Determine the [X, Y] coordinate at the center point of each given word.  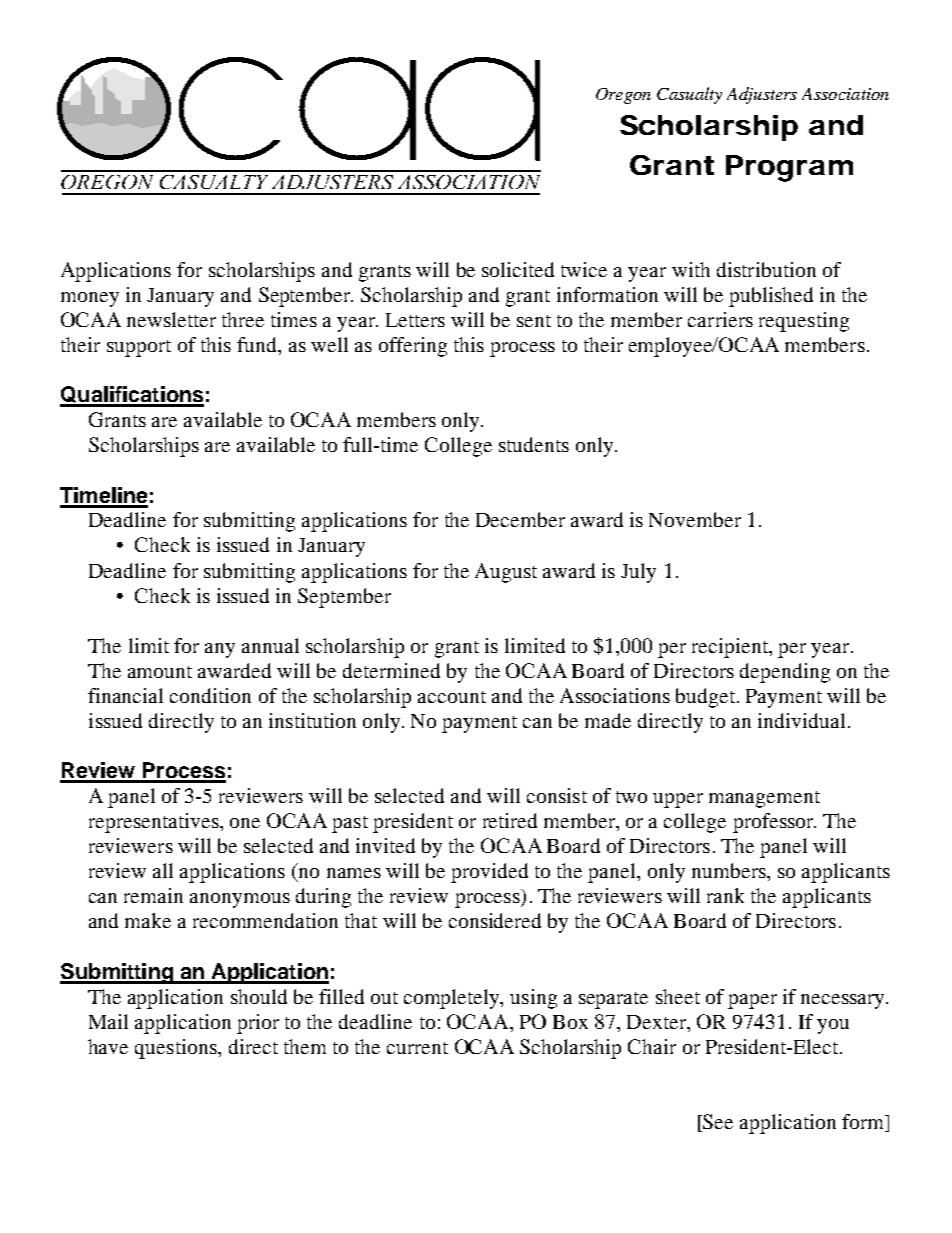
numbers [730, 870]
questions [177, 1049]
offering [413, 347]
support [139, 348]
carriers [720, 319]
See [718, 1121]
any [220, 650]
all [163, 870]
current [417, 1048]
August [506, 573]
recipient [731, 648]
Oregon [623, 96]
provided [489, 873]
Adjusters [762, 95]
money [90, 299]
